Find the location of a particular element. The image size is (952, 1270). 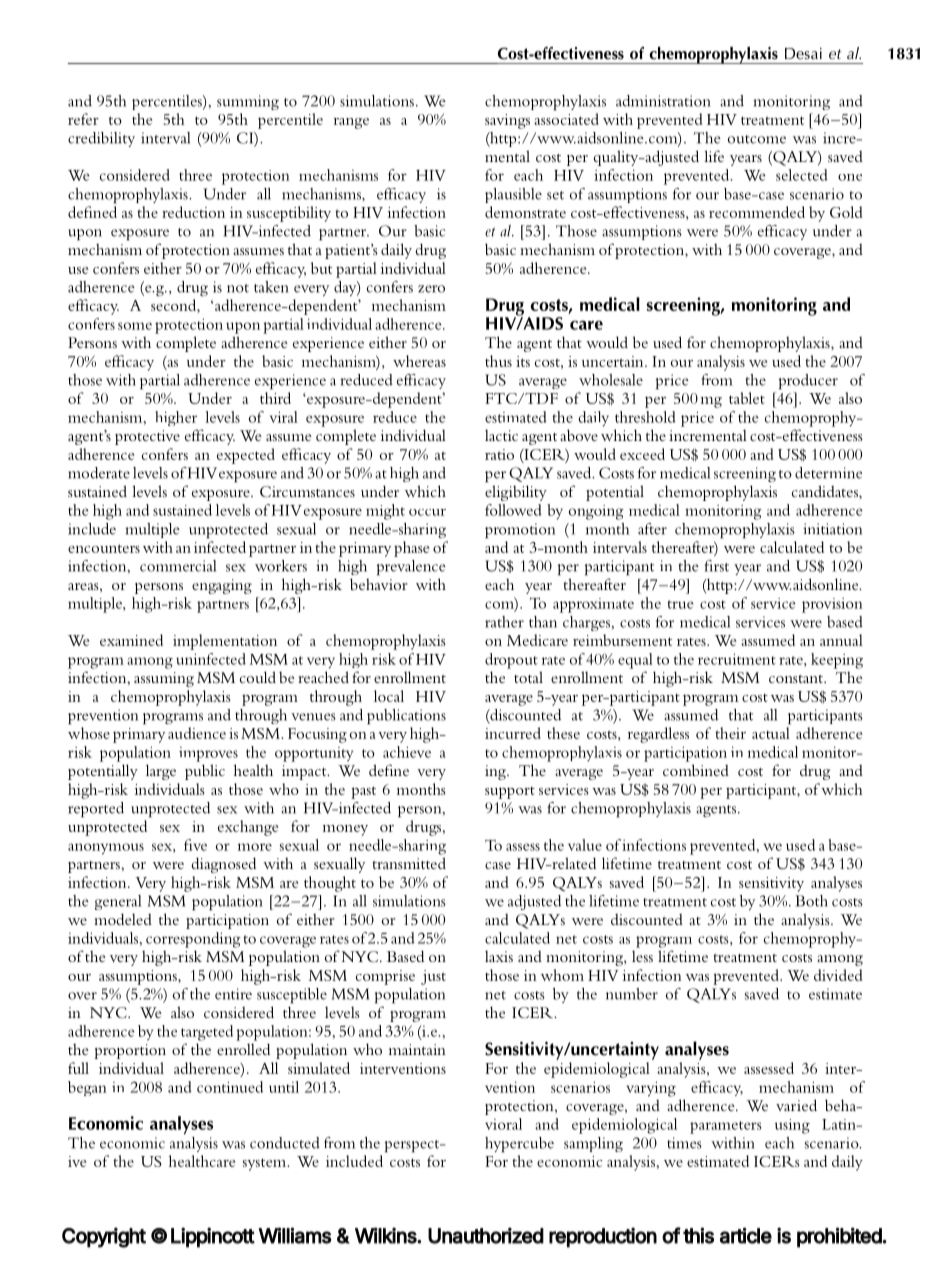

summing is located at coordinates (248, 102).
